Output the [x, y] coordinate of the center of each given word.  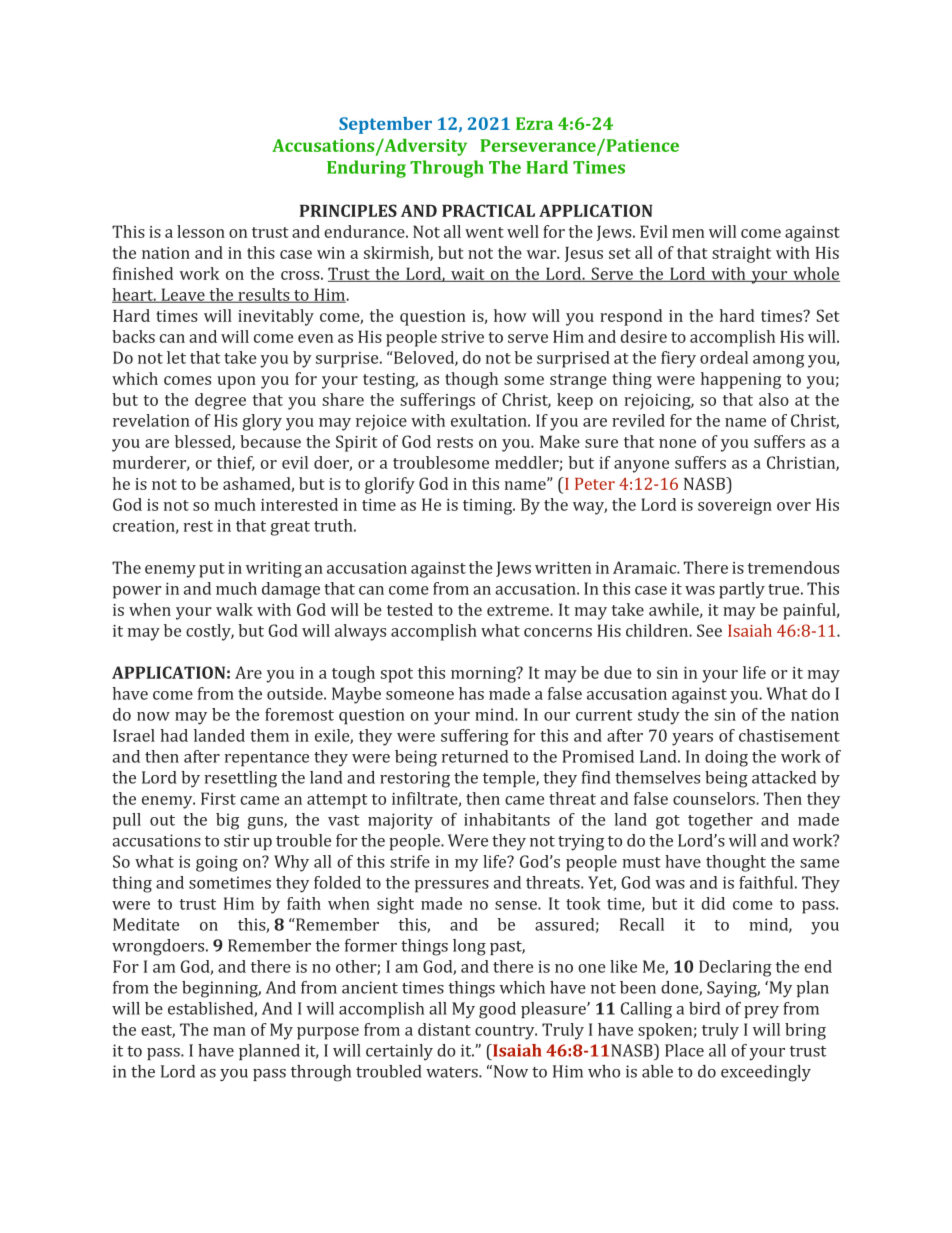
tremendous [793, 567]
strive [462, 337]
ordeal [724, 357]
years [692, 739]
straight [741, 254]
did [713, 903]
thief [236, 463]
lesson [201, 231]
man [229, 1031]
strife [410, 861]
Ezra [534, 123]
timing [489, 507]
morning [484, 675]
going [217, 863]
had [174, 735]
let [176, 357]
